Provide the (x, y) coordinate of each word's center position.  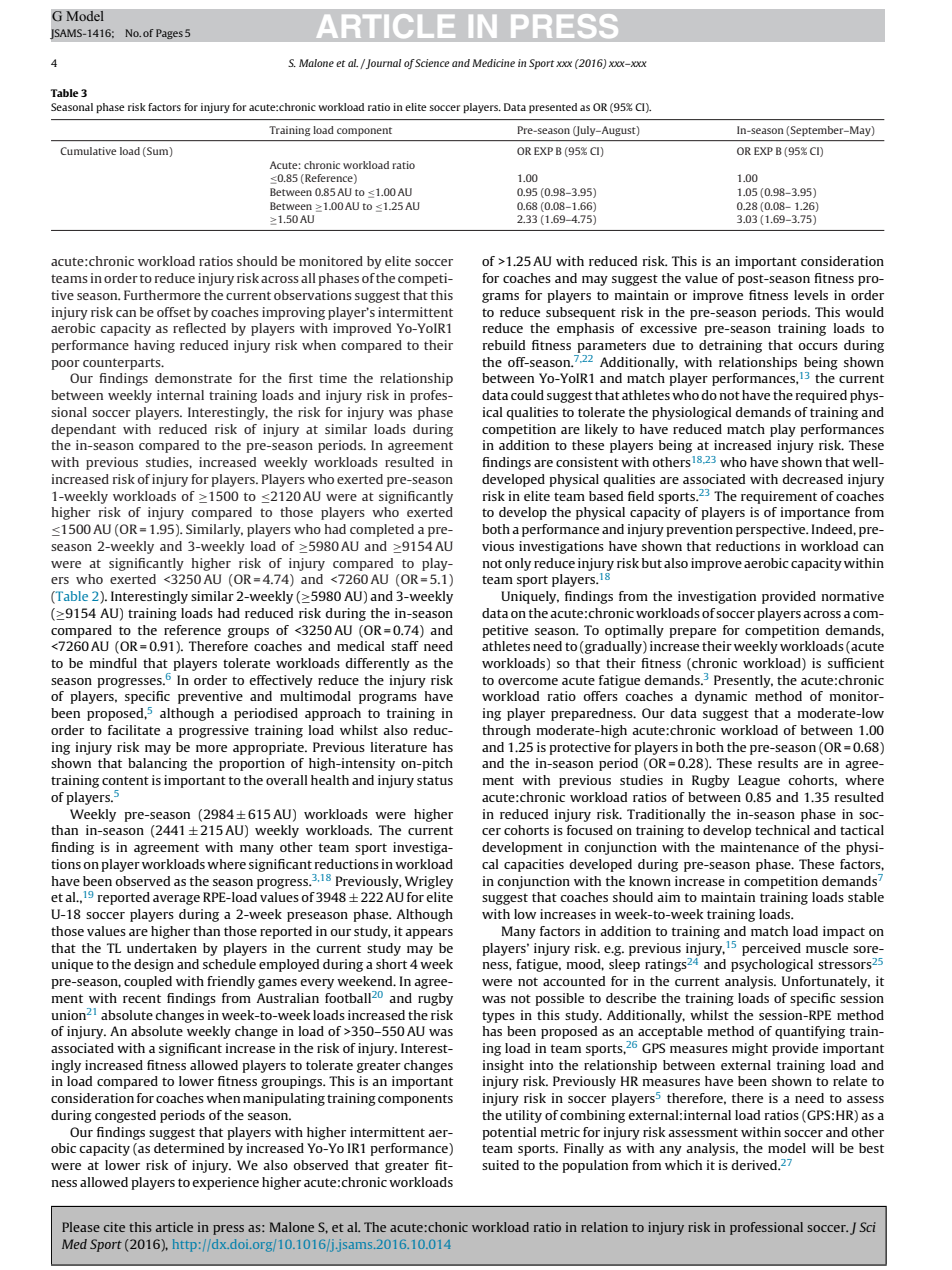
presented (553, 108)
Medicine (493, 63)
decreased (813, 479)
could (527, 395)
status (435, 780)
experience (225, 1183)
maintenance (760, 847)
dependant (83, 430)
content (125, 780)
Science (432, 63)
